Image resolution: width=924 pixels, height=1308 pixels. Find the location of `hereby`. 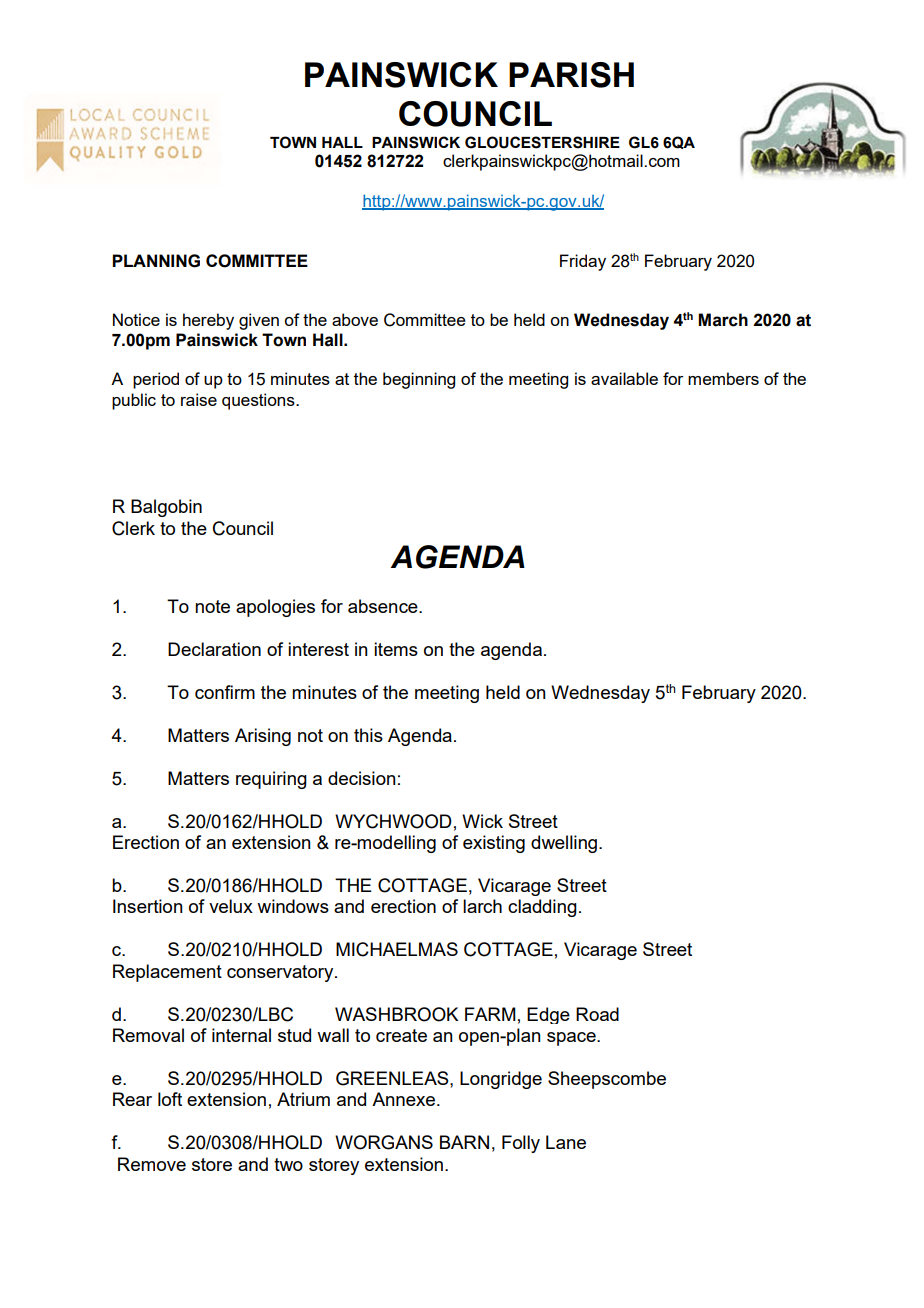

hereby is located at coordinates (208, 321).
